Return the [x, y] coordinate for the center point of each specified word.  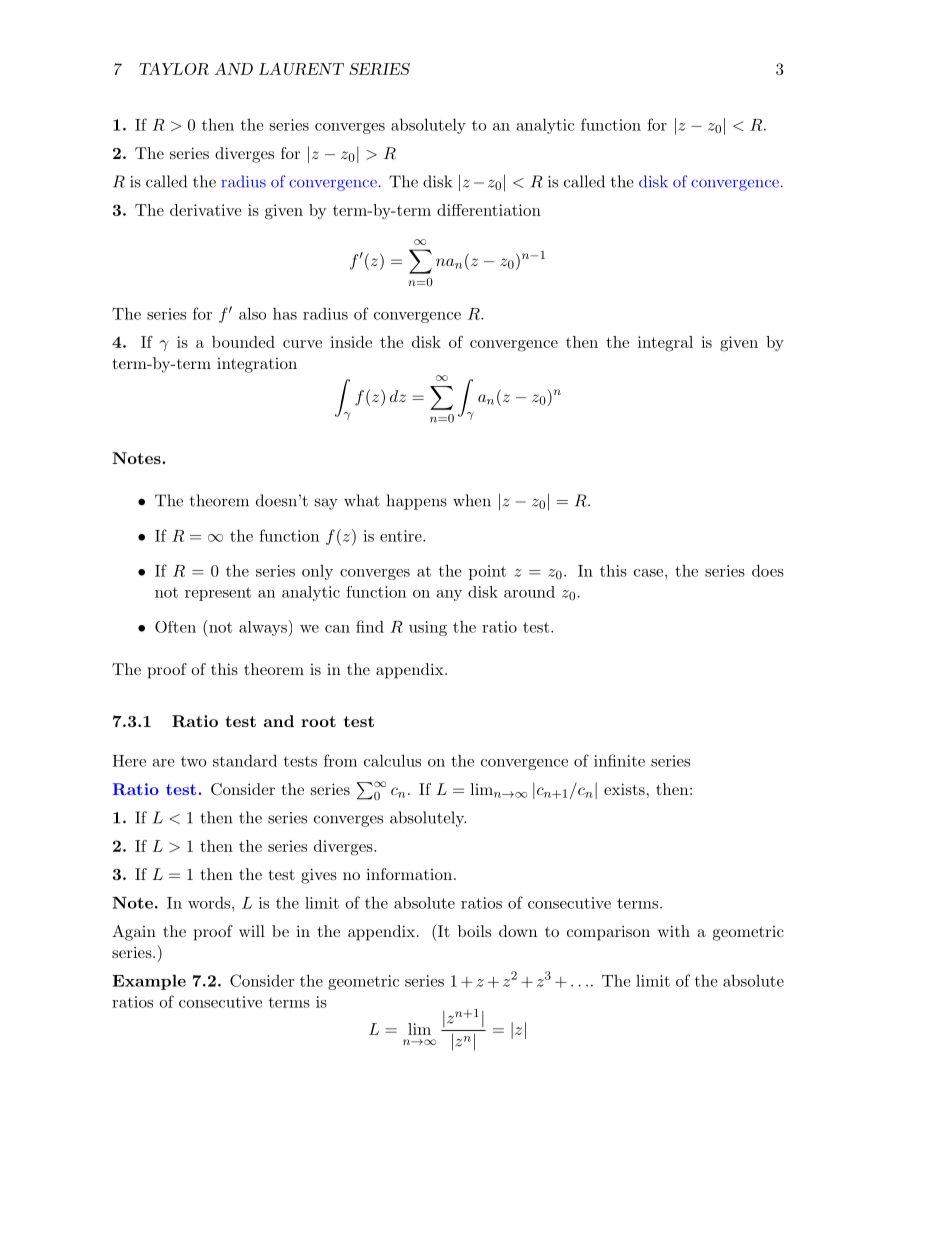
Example [149, 982]
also [252, 313]
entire [402, 536]
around [529, 592]
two [193, 761]
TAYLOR [174, 68]
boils [474, 931]
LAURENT [301, 68]
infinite [619, 760]
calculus [392, 760]
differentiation [489, 210]
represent [218, 594]
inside [351, 342]
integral [665, 344]
